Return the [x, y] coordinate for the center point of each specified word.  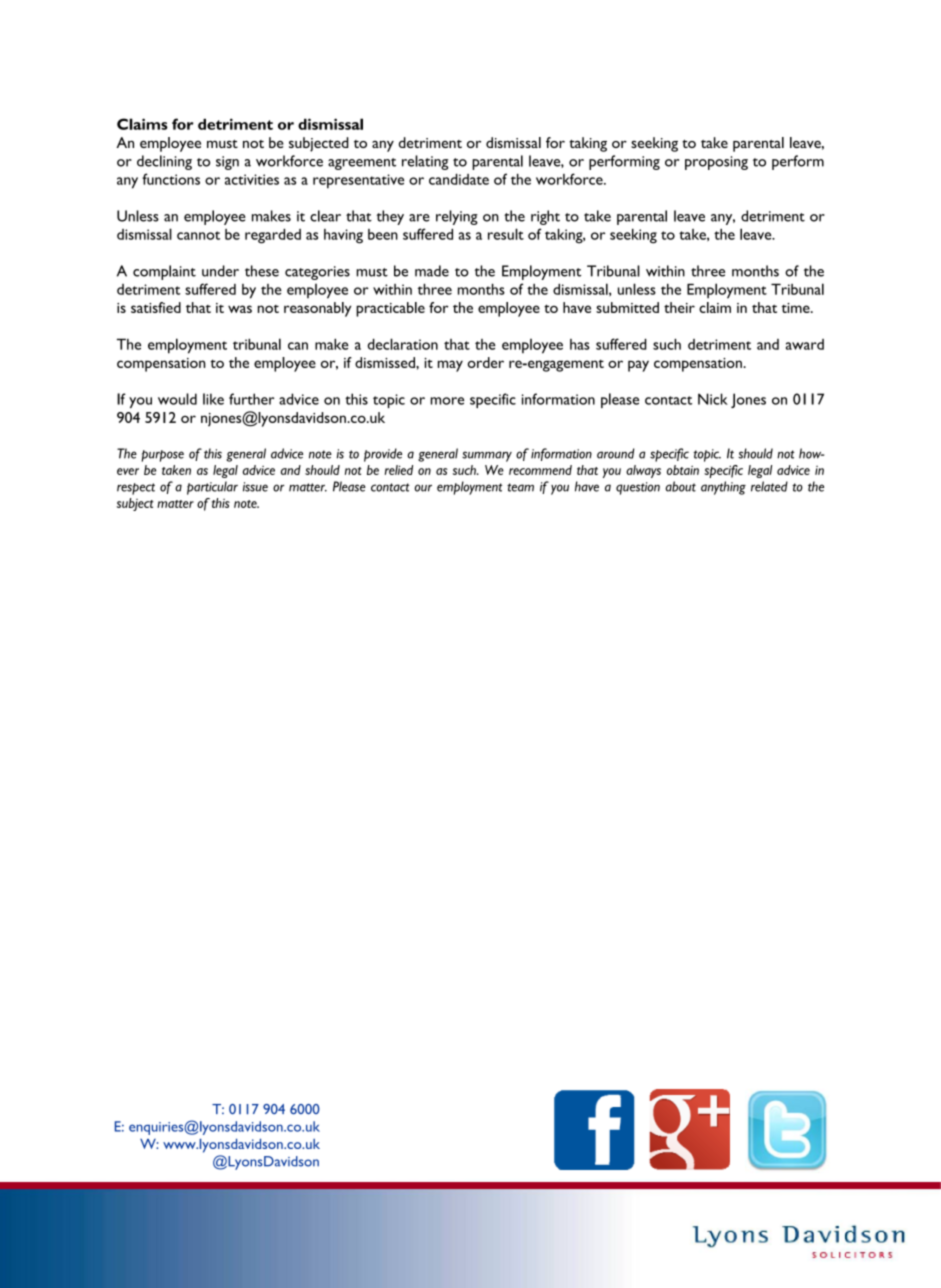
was [240, 309]
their [679, 307]
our [423, 488]
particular [212, 488]
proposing [716, 163]
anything [723, 488]
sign [227, 163]
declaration [403, 344]
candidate [459, 179]
